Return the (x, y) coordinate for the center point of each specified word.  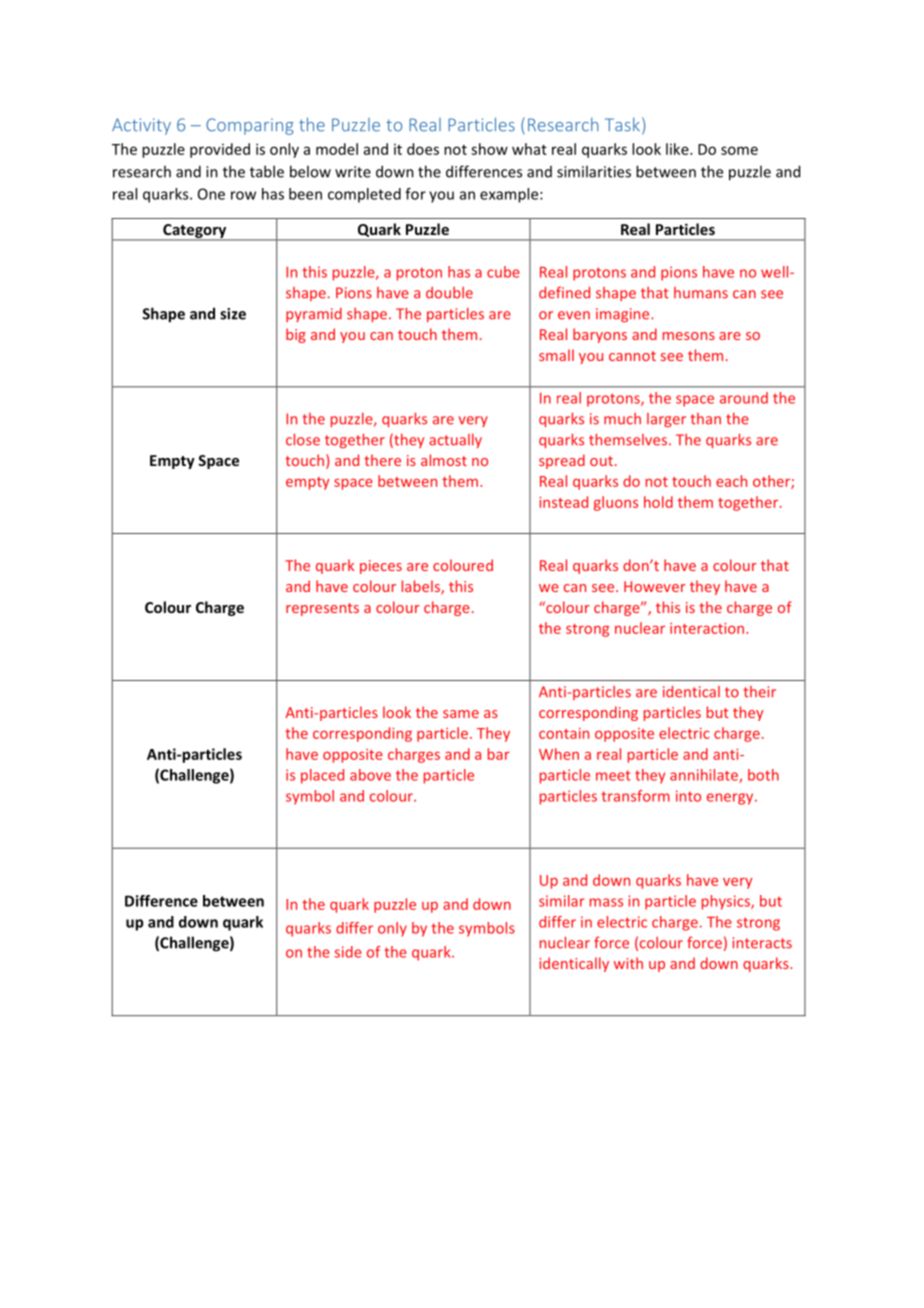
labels (422, 587)
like (678, 149)
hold (658, 502)
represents (322, 609)
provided (220, 150)
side (348, 952)
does (423, 149)
